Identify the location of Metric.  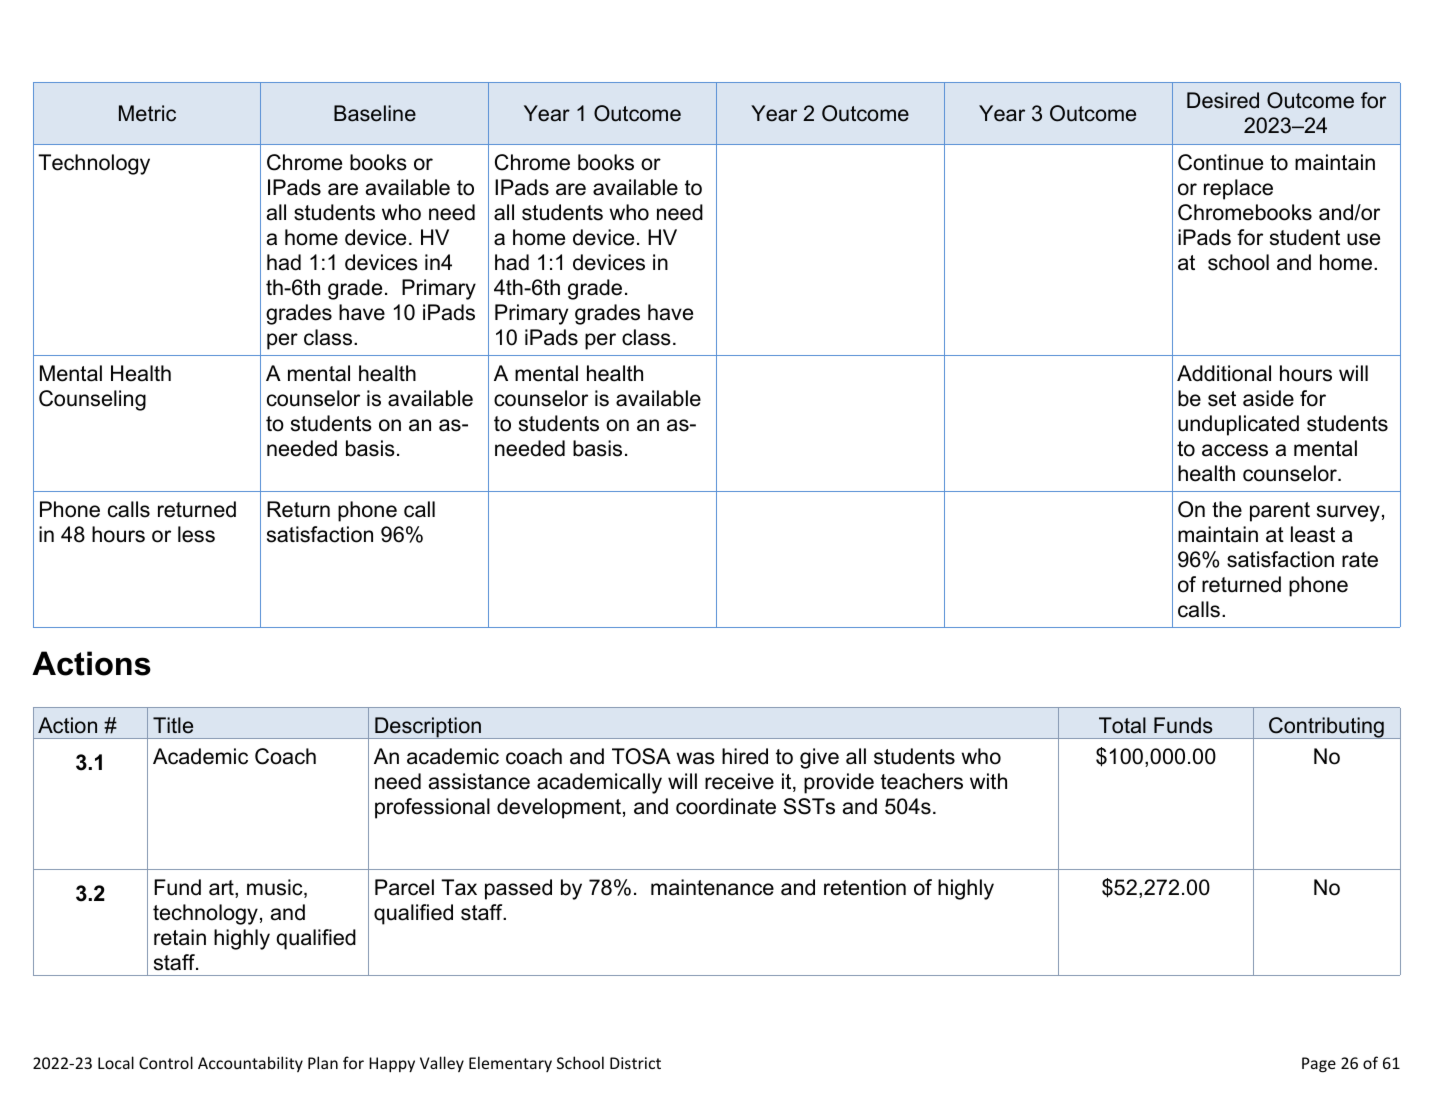
(147, 113).
